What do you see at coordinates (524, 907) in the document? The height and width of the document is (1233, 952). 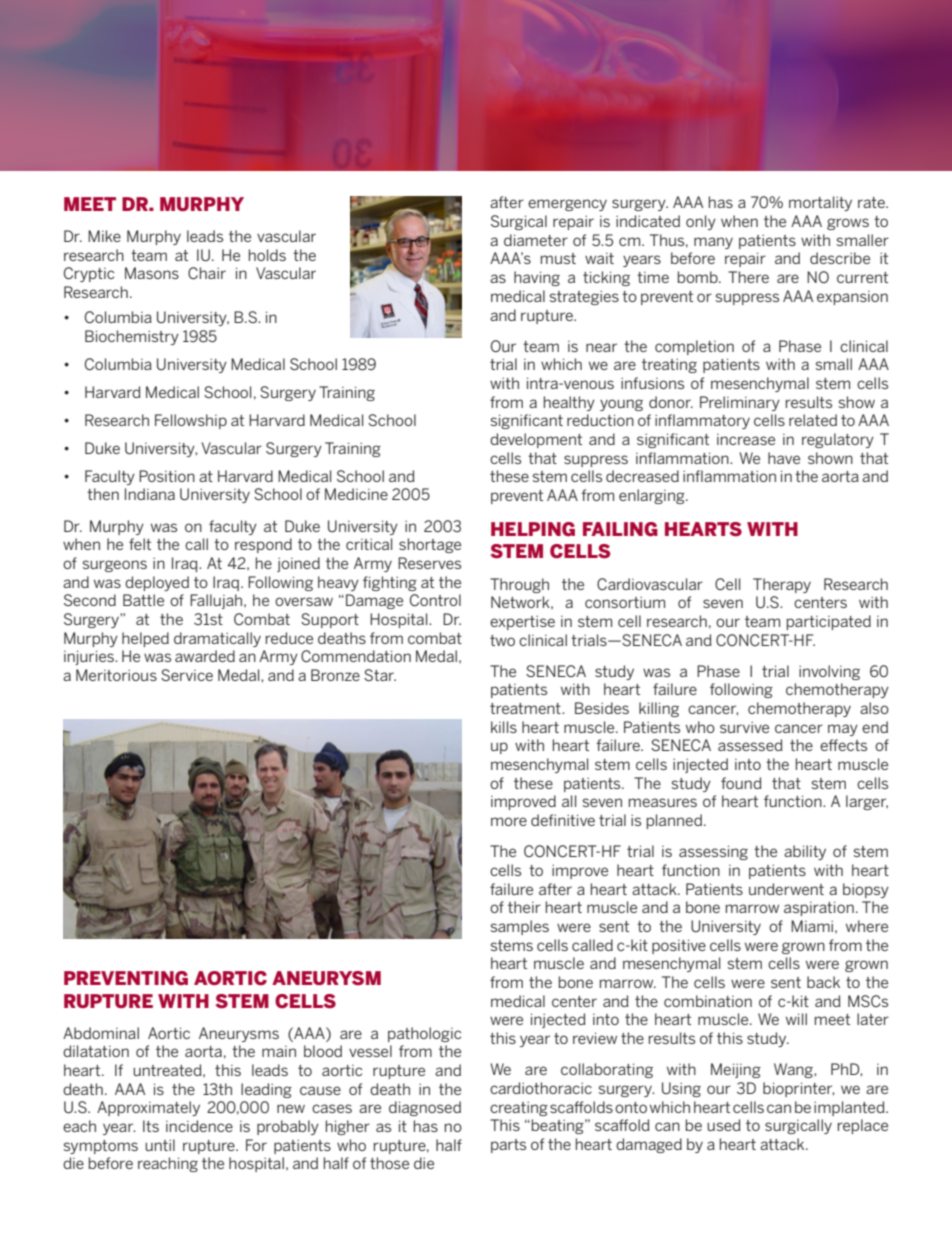 I see `their` at bounding box center [524, 907].
